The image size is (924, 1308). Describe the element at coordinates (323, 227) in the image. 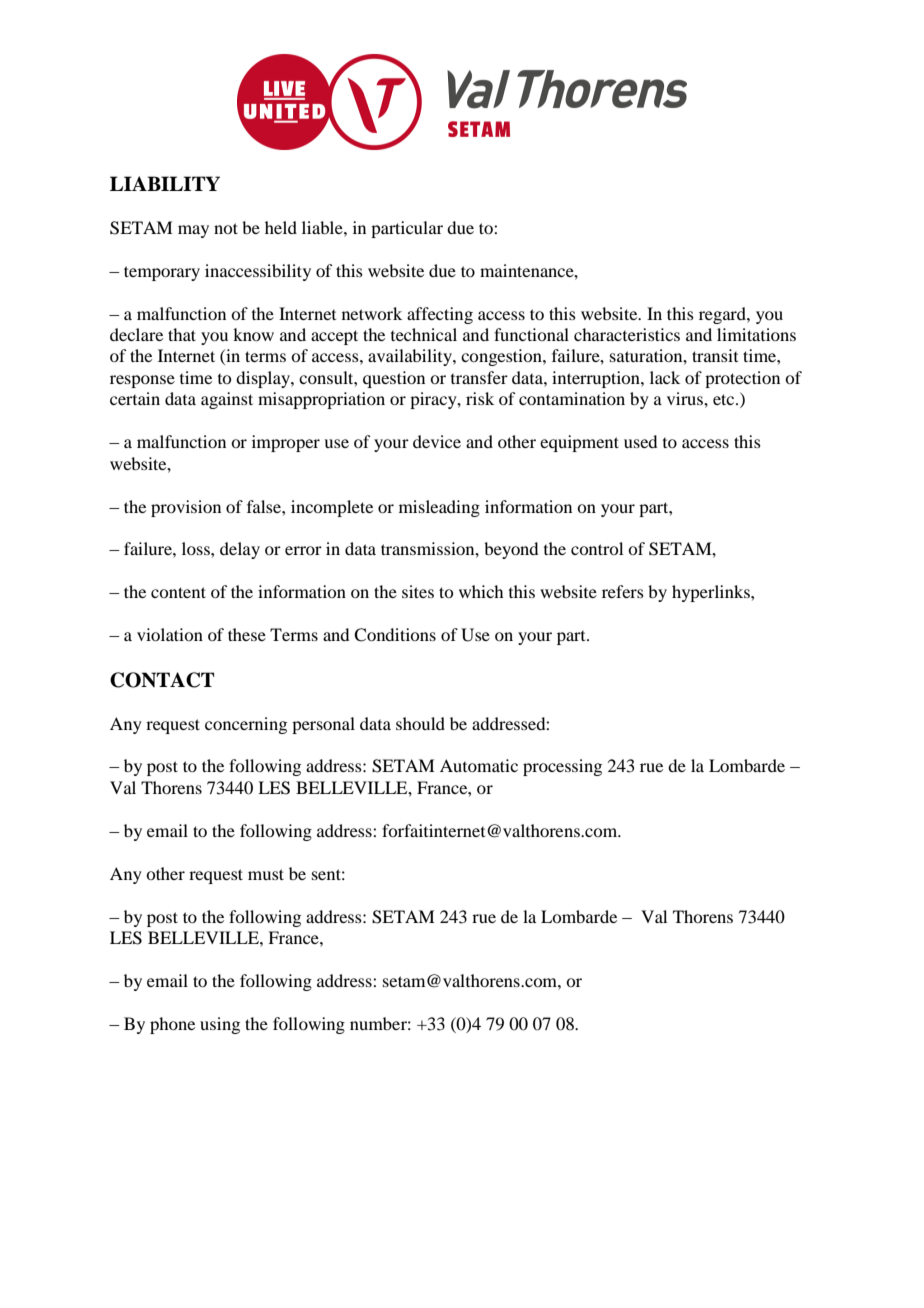

I see `liable` at that location.
